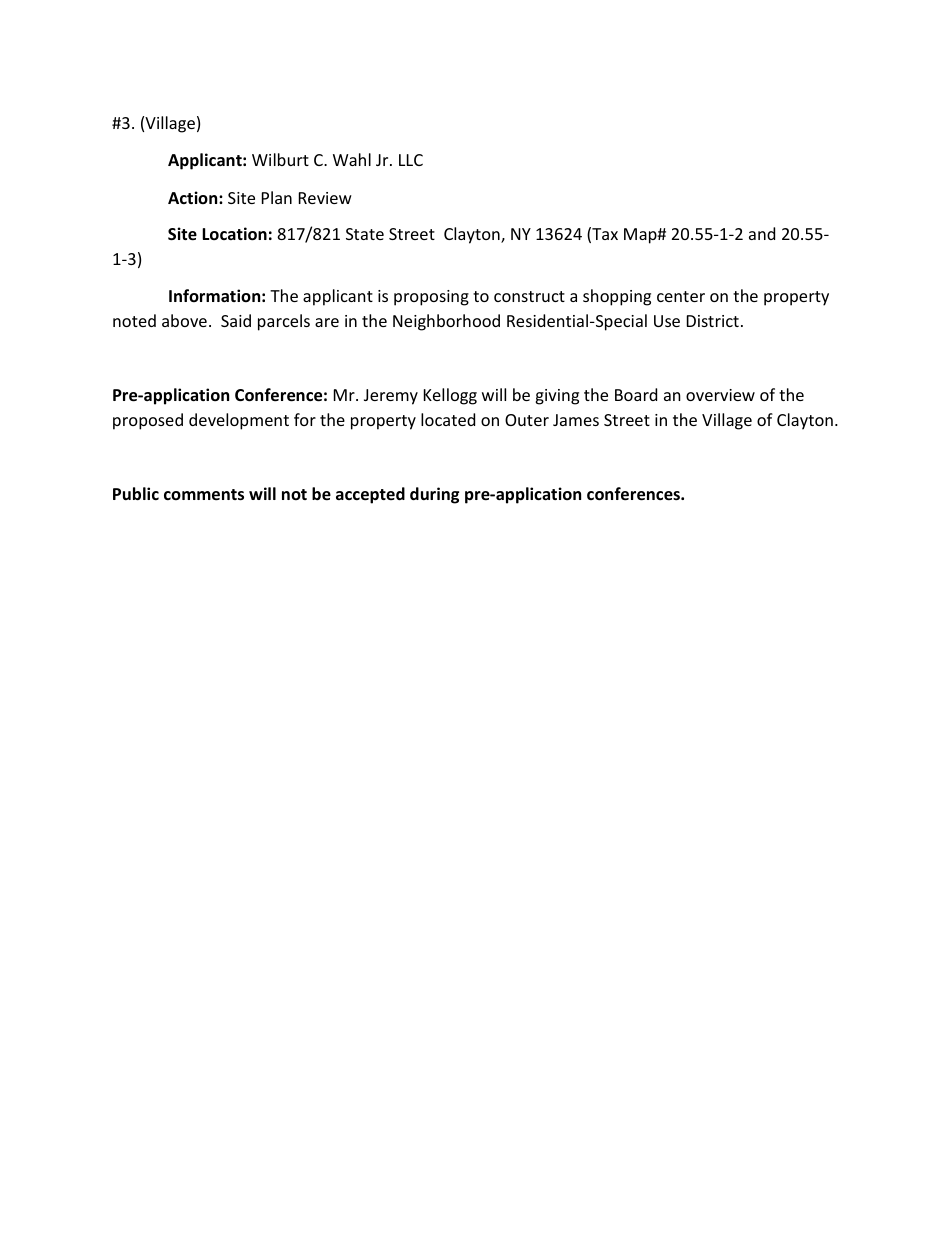 This document has width=952, height=1233. What do you see at coordinates (450, 396) in the document?
I see `Kellogg` at bounding box center [450, 396].
